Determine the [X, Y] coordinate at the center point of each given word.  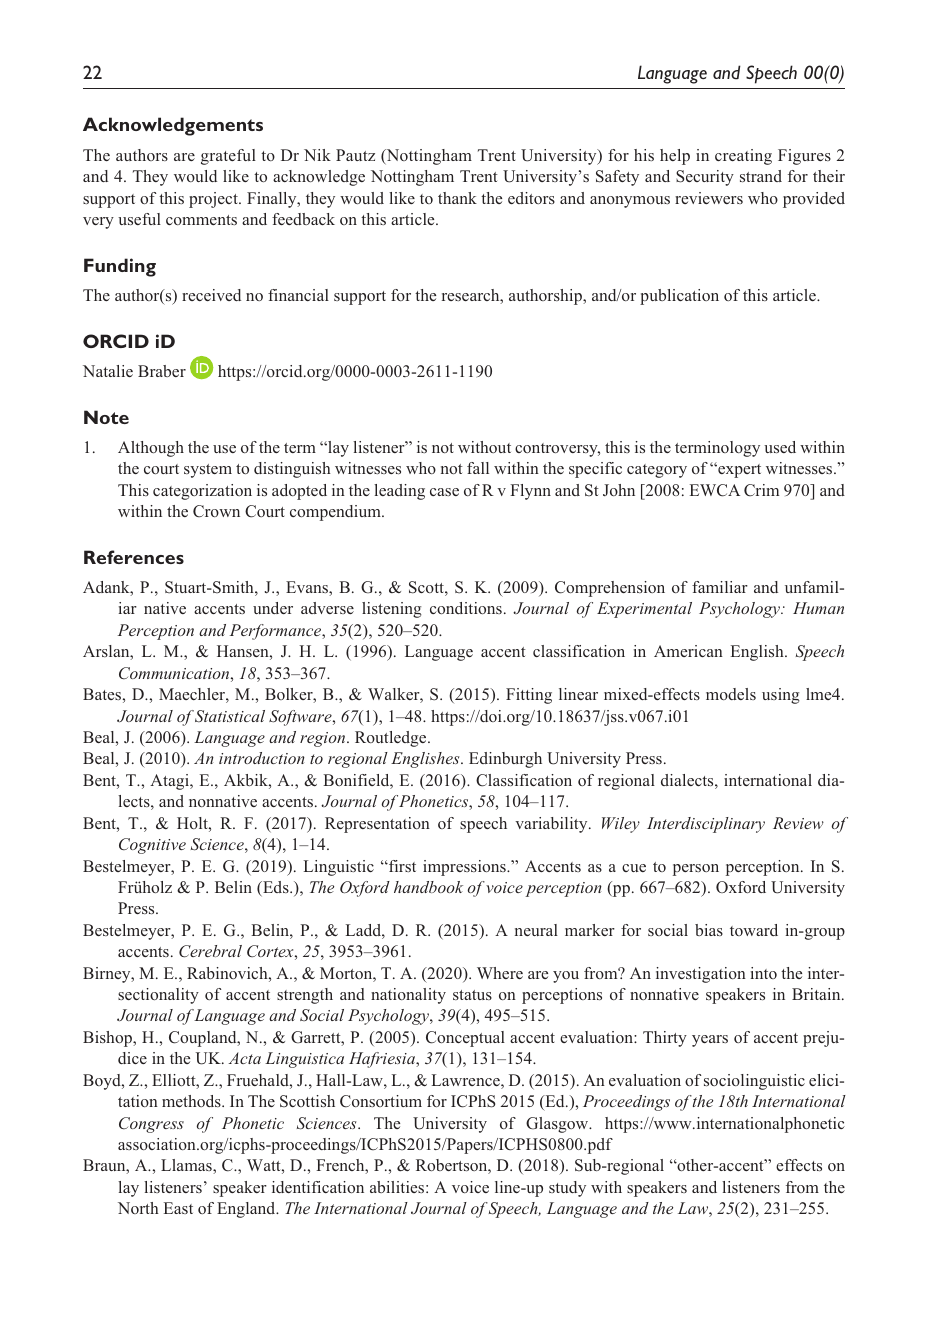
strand [761, 176]
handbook [428, 887]
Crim [761, 490]
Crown [216, 511]
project [214, 200]
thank [457, 198]
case [444, 492]
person [696, 870]
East [178, 1208]
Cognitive [152, 846]
